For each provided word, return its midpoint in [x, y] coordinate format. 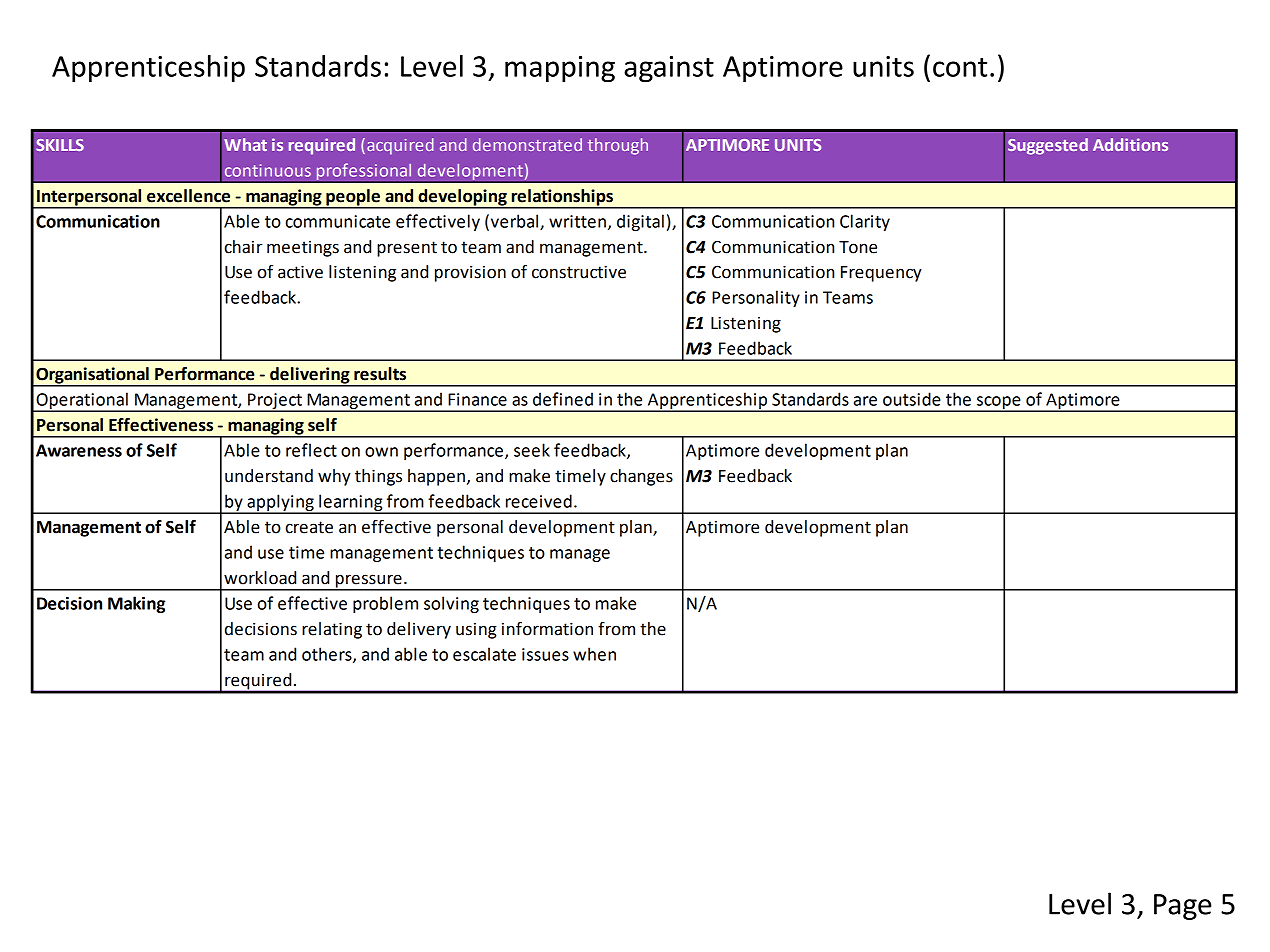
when [594, 654]
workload [260, 578]
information [547, 629]
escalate [484, 654]
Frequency [881, 274]
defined [563, 399]
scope [999, 403]
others [328, 655]
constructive [579, 272]
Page [1183, 907]
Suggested [1048, 146]
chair [243, 247]
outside [912, 399]
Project [275, 402]
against [669, 69]
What [245, 144]
